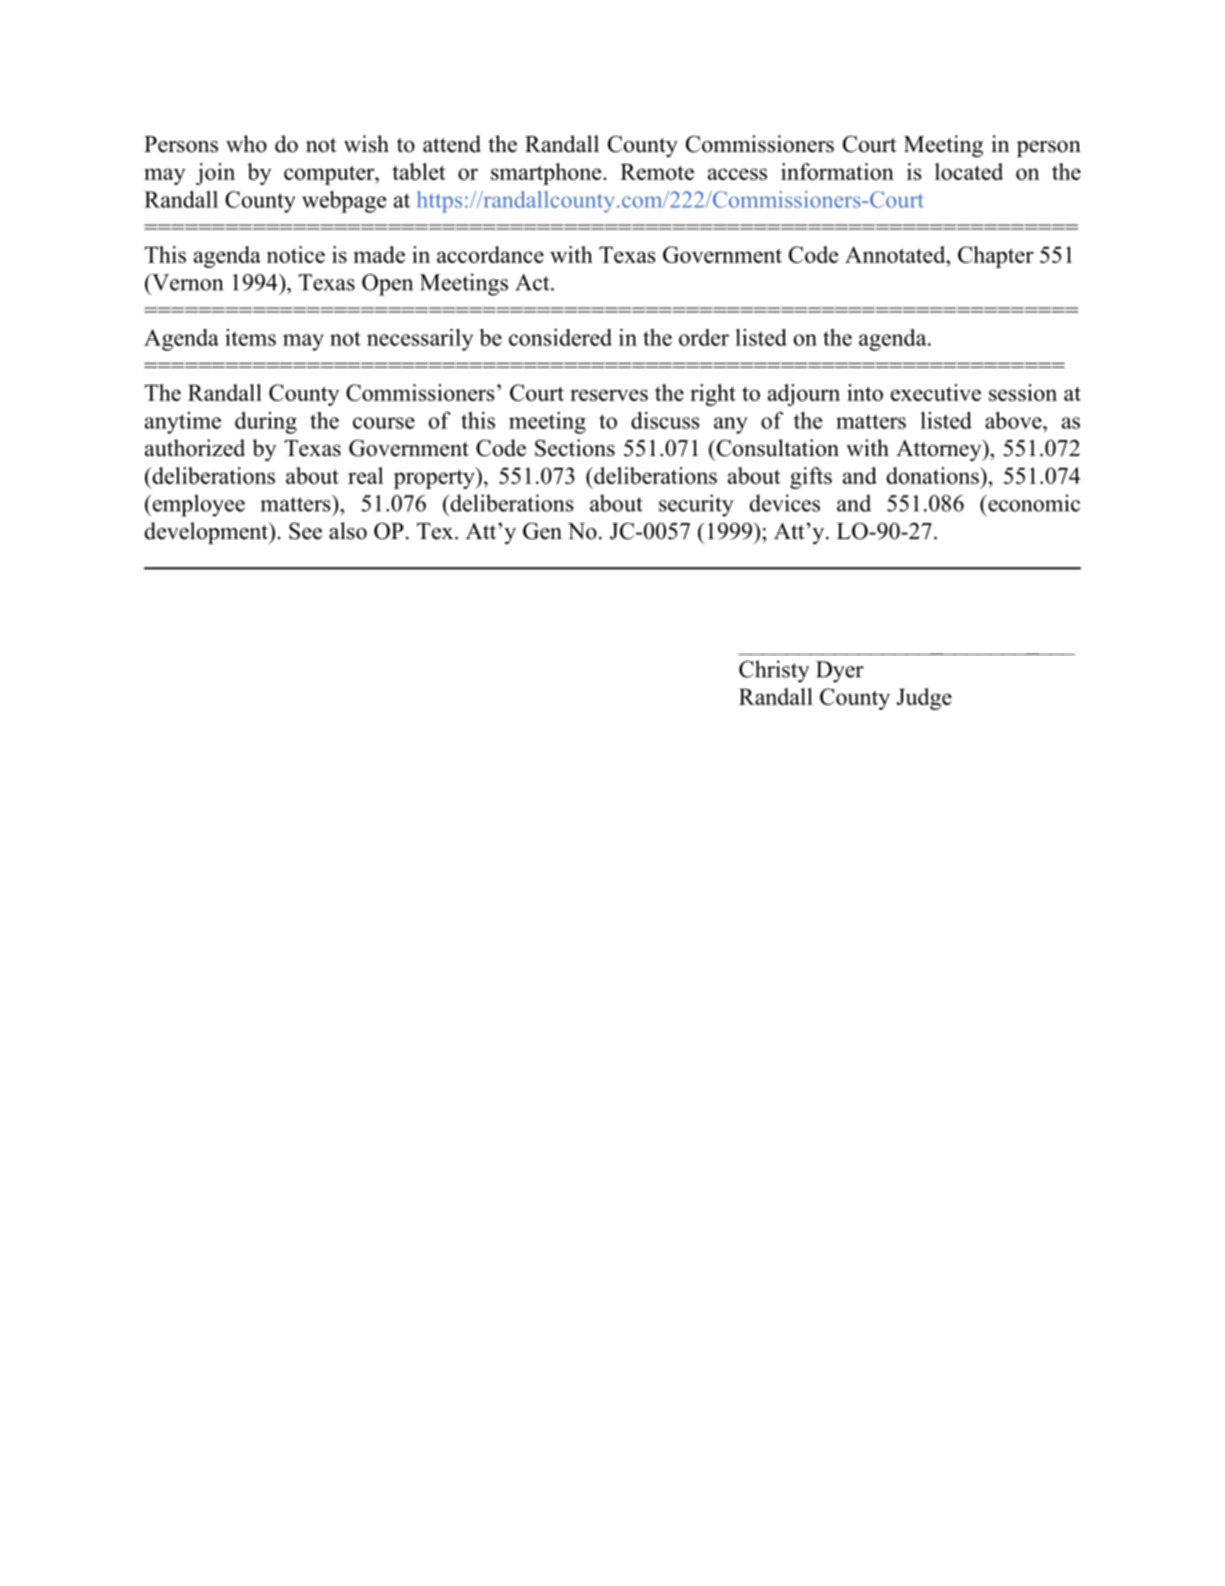  What do you see at coordinates (934, 475) in the page?
I see `donations` at bounding box center [934, 475].
